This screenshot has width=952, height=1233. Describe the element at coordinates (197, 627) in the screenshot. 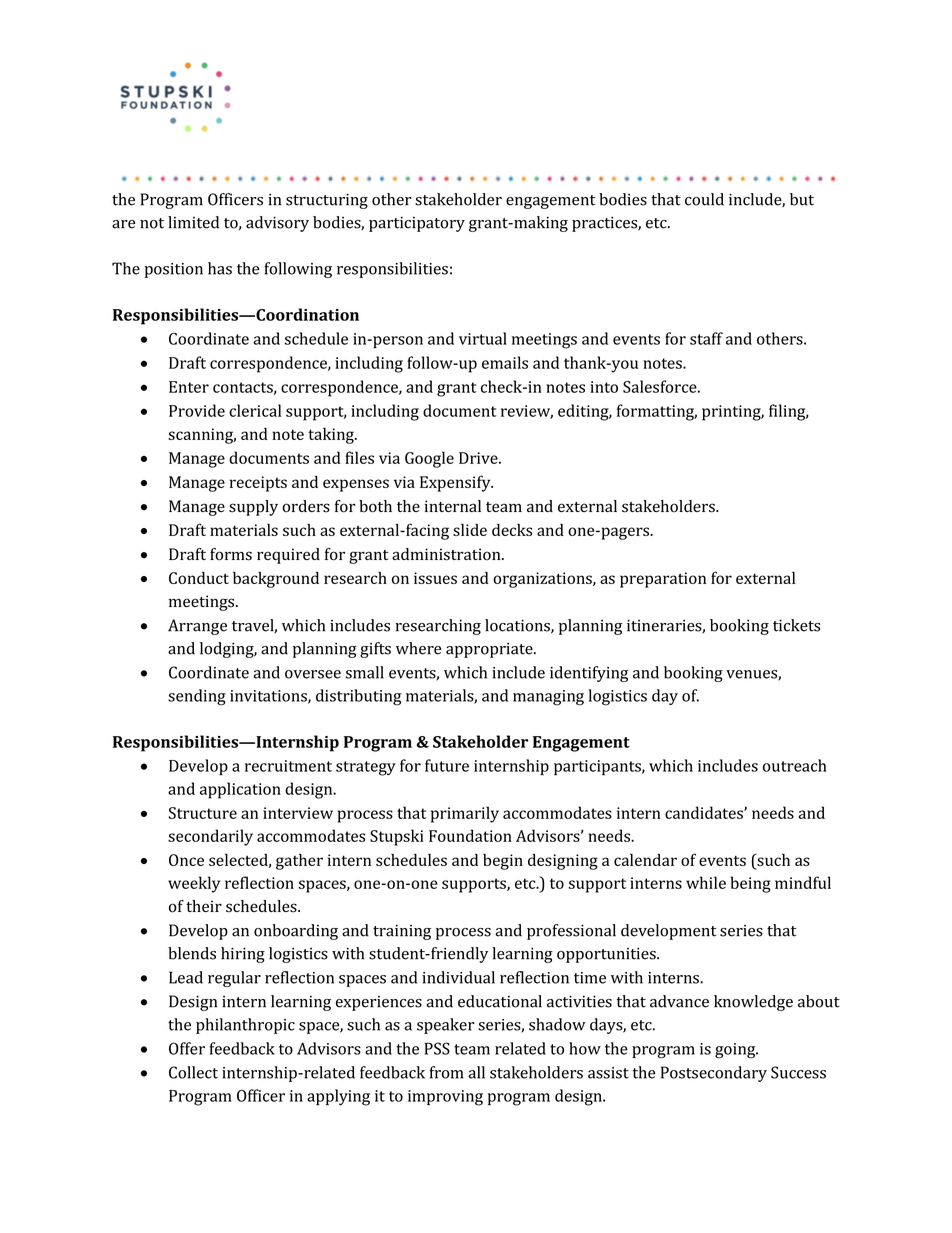

I see `Arrange` at that location.
